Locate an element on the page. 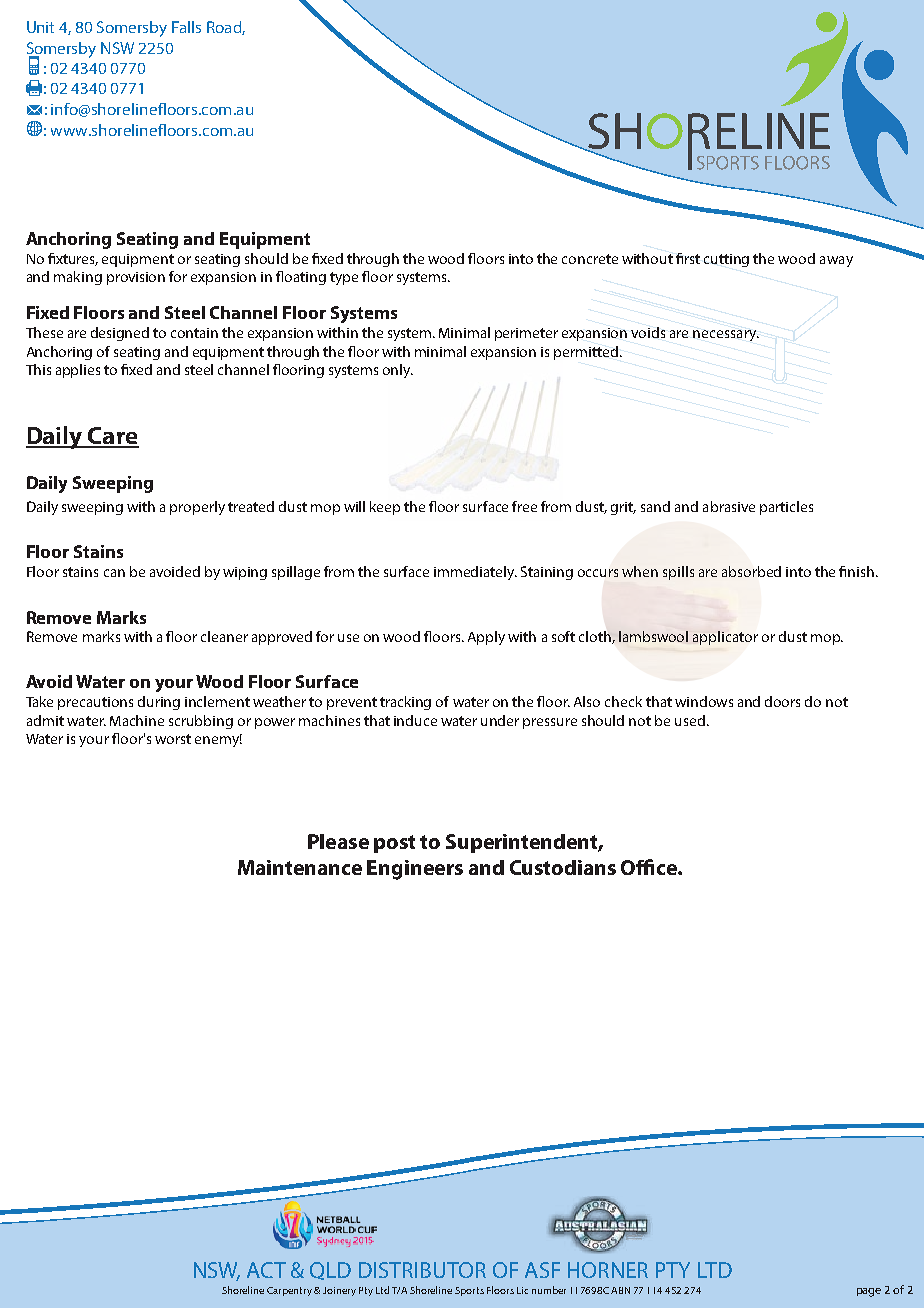 Image resolution: width=924 pixels, height=1308 pixels. Care is located at coordinates (112, 437).
